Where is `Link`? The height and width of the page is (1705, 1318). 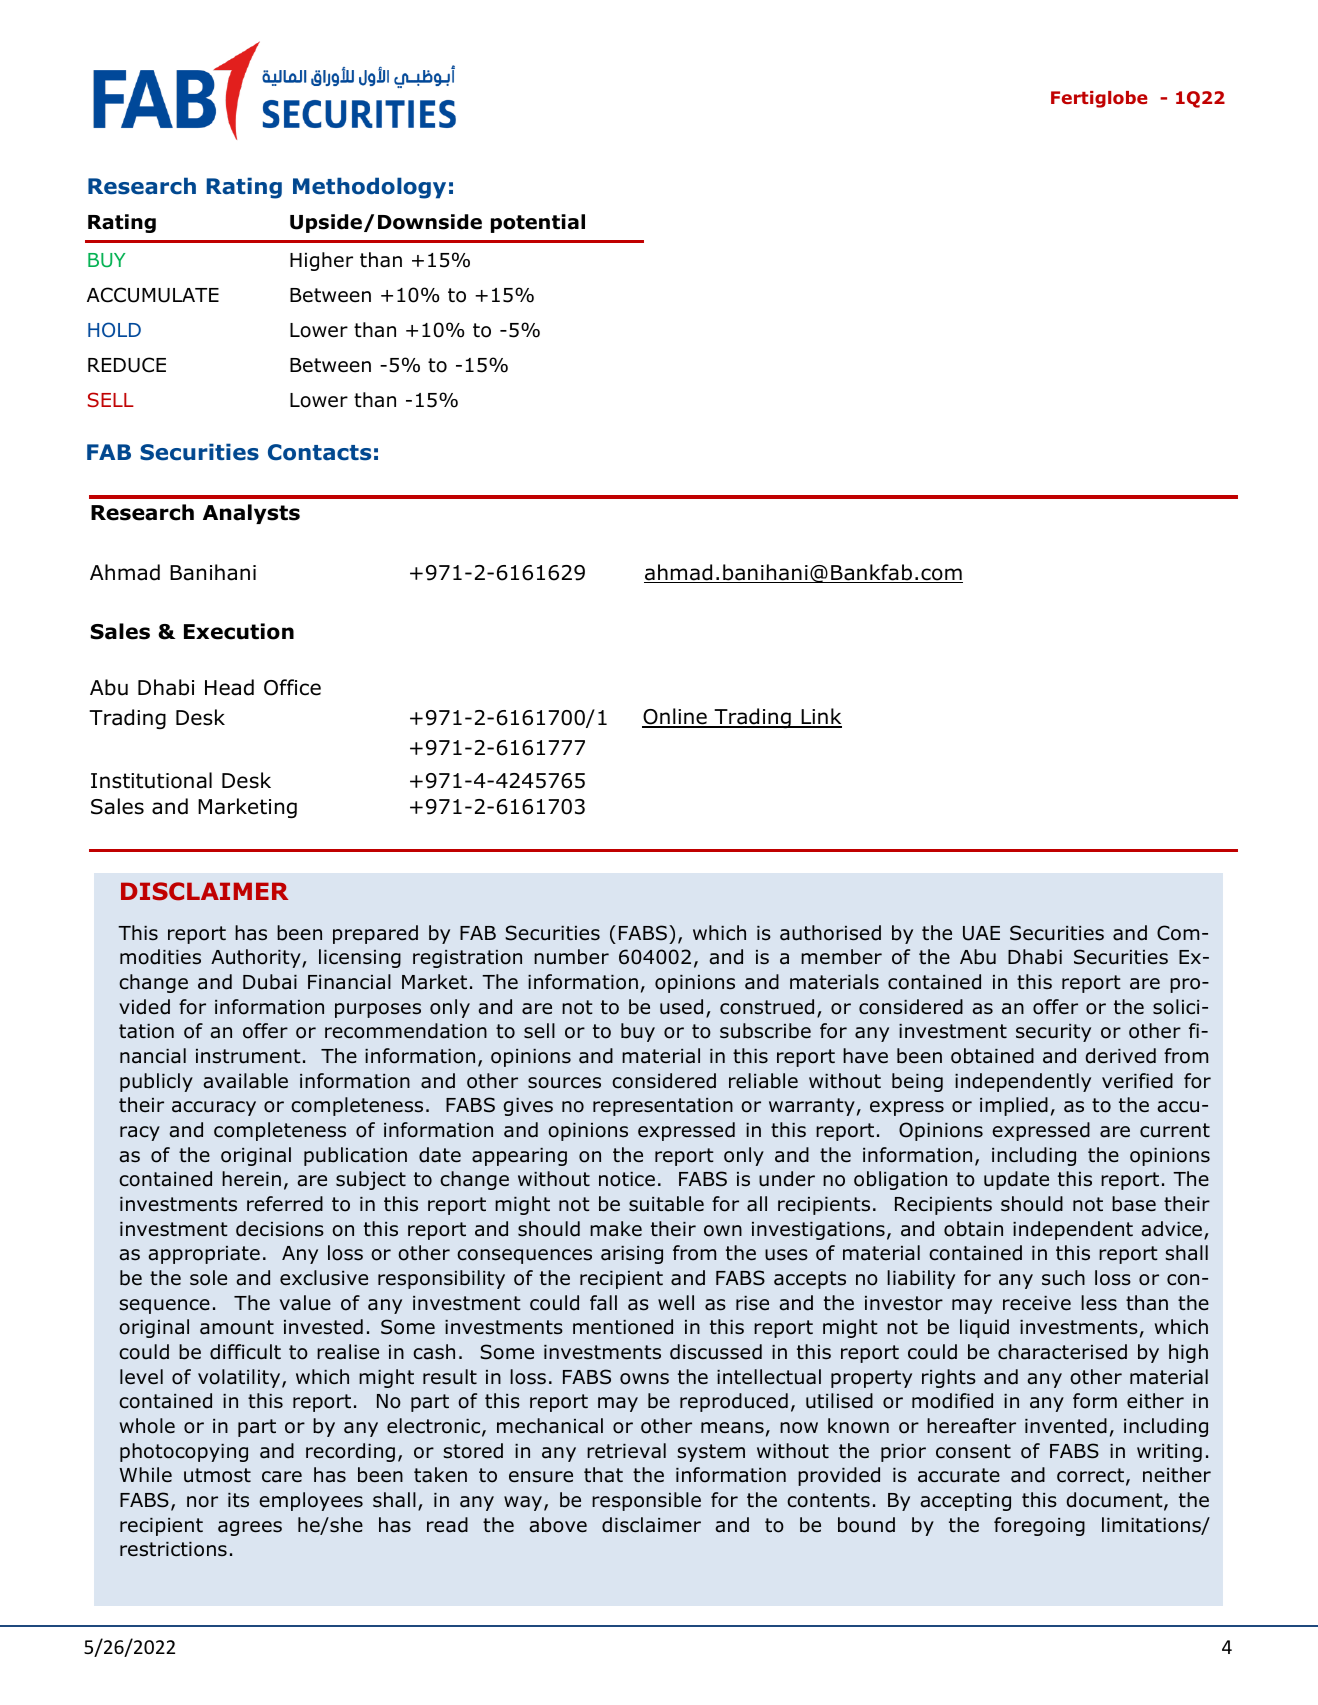 Link is located at coordinates (820, 717).
